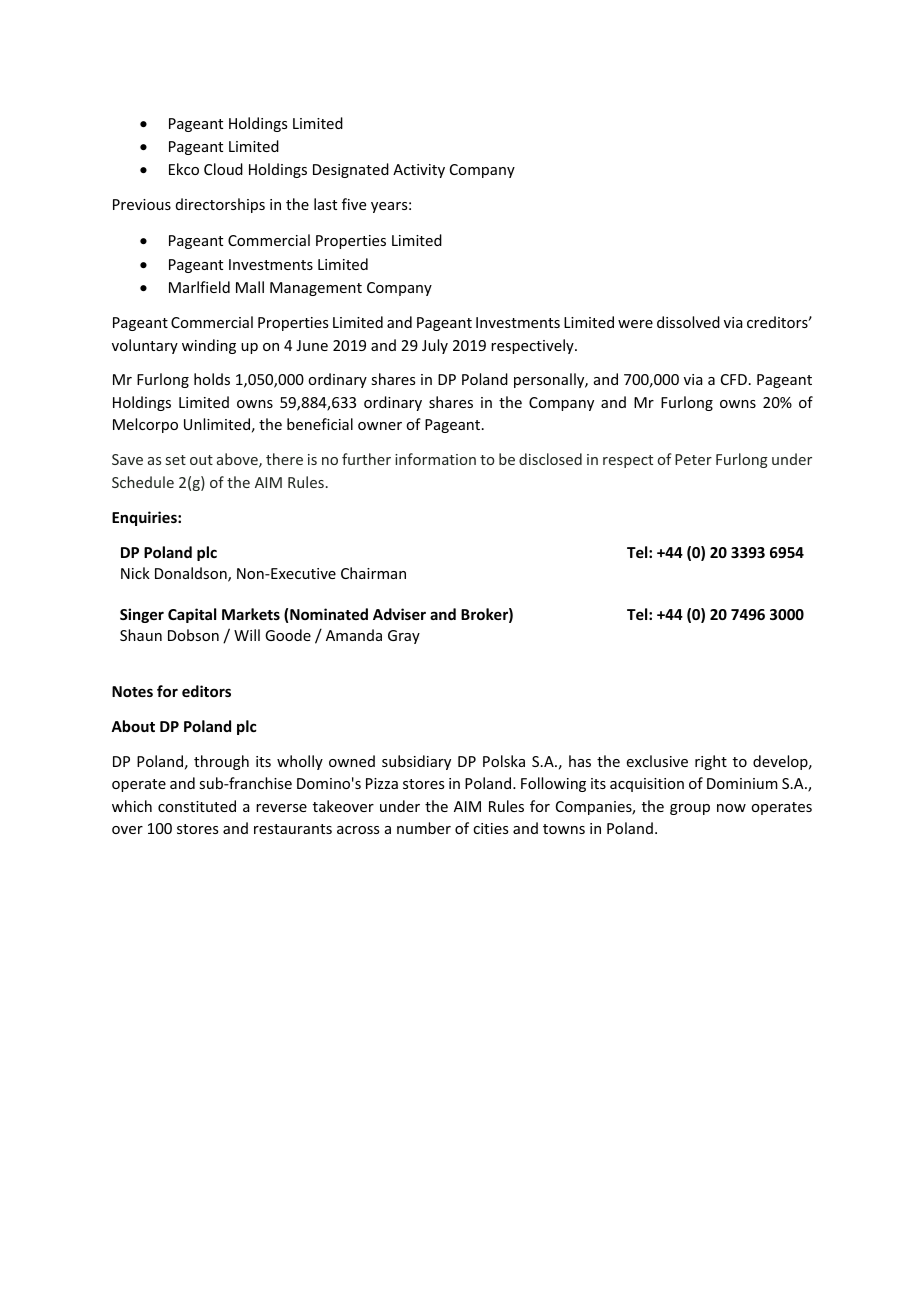  Describe the element at coordinates (209, 346) in the page. I see `winding` at that location.
